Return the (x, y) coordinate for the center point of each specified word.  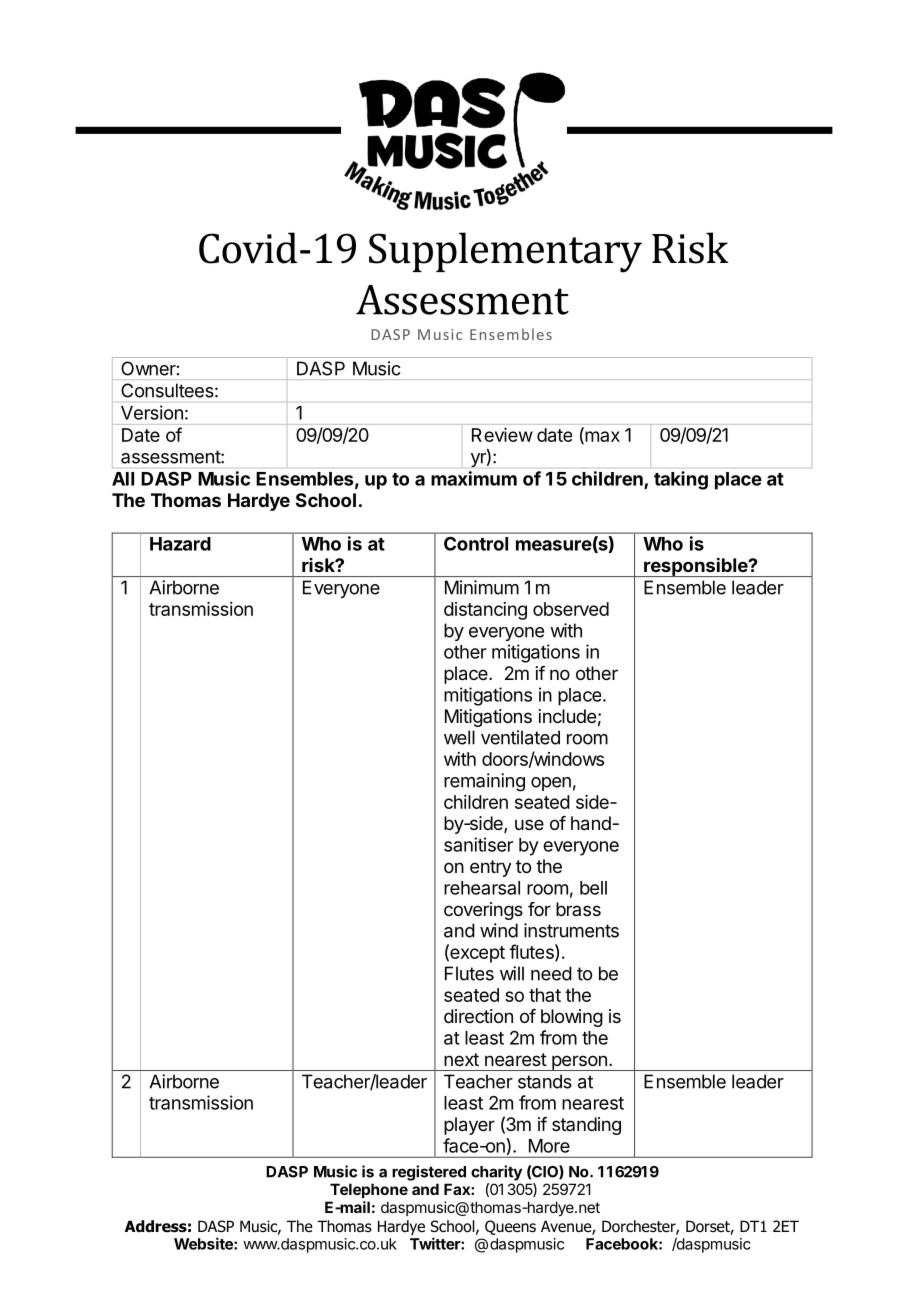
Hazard (180, 544)
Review (502, 435)
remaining (484, 782)
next (461, 1059)
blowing (572, 1018)
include (567, 716)
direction (478, 1016)
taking (681, 480)
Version (152, 412)
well (459, 737)
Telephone (369, 1190)
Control (476, 544)
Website (204, 1243)
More (549, 1146)
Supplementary (505, 252)
